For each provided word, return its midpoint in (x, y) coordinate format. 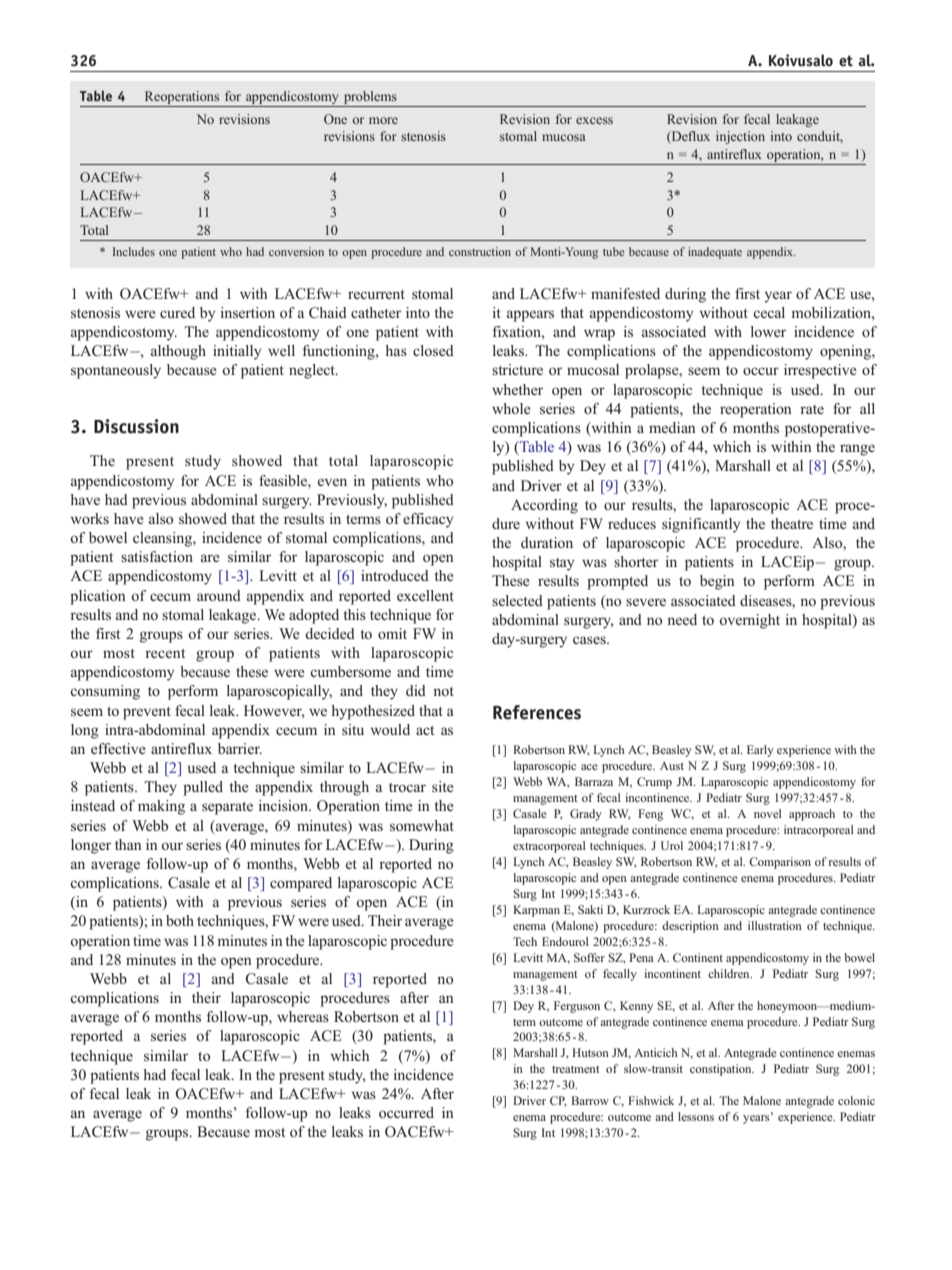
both (180, 920)
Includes (134, 251)
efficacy (428, 520)
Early (760, 751)
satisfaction (157, 556)
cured (177, 312)
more (383, 120)
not (443, 691)
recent (165, 653)
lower (768, 331)
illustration (775, 925)
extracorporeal (549, 847)
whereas (303, 1016)
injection (740, 137)
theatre (792, 523)
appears (530, 316)
